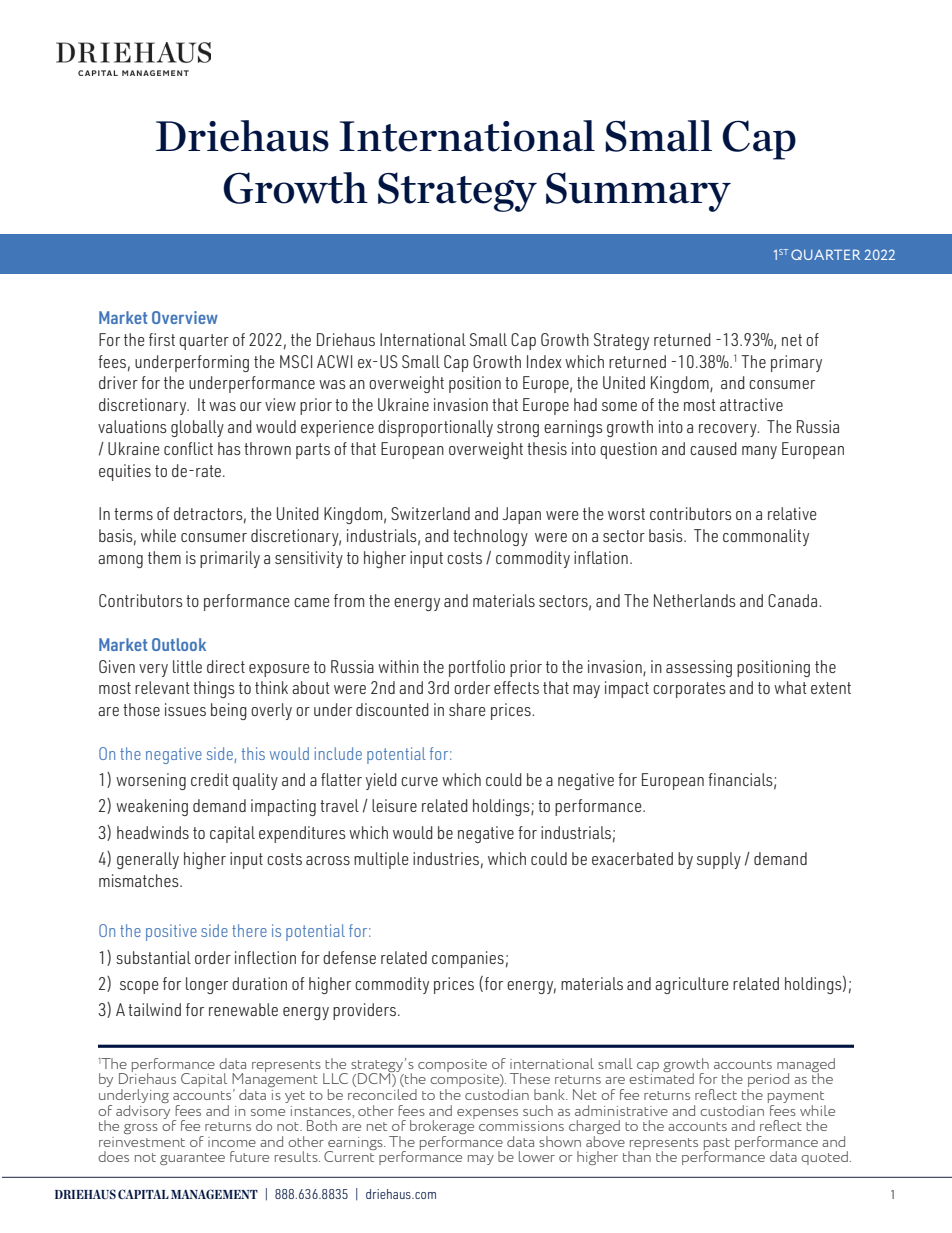 This screenshot has height=1233, width=952. I want to click on income, so click(232, 1142).
